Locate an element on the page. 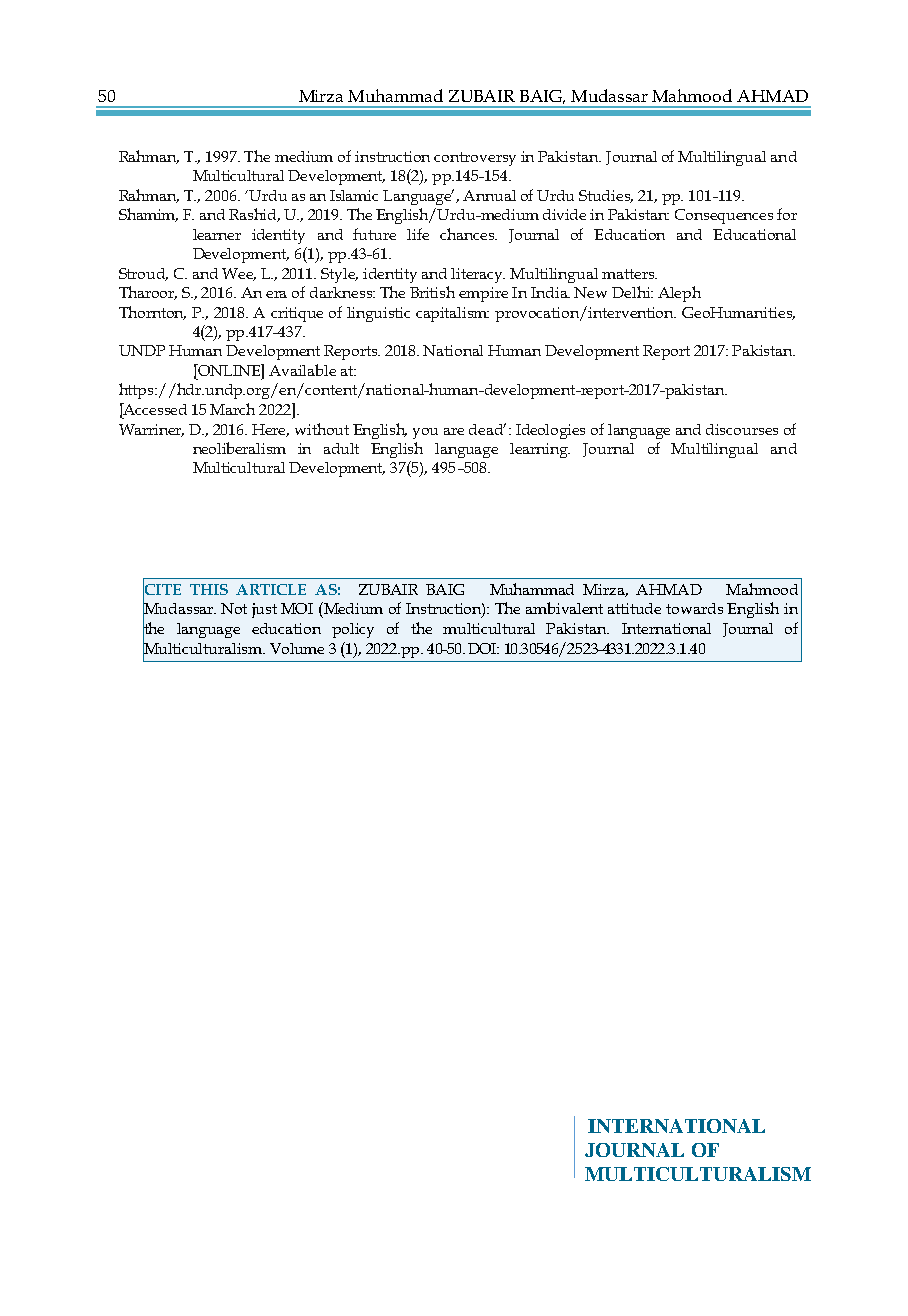 The width and height of the image is (908, 1316). March is located at coordinates (232, 409).
